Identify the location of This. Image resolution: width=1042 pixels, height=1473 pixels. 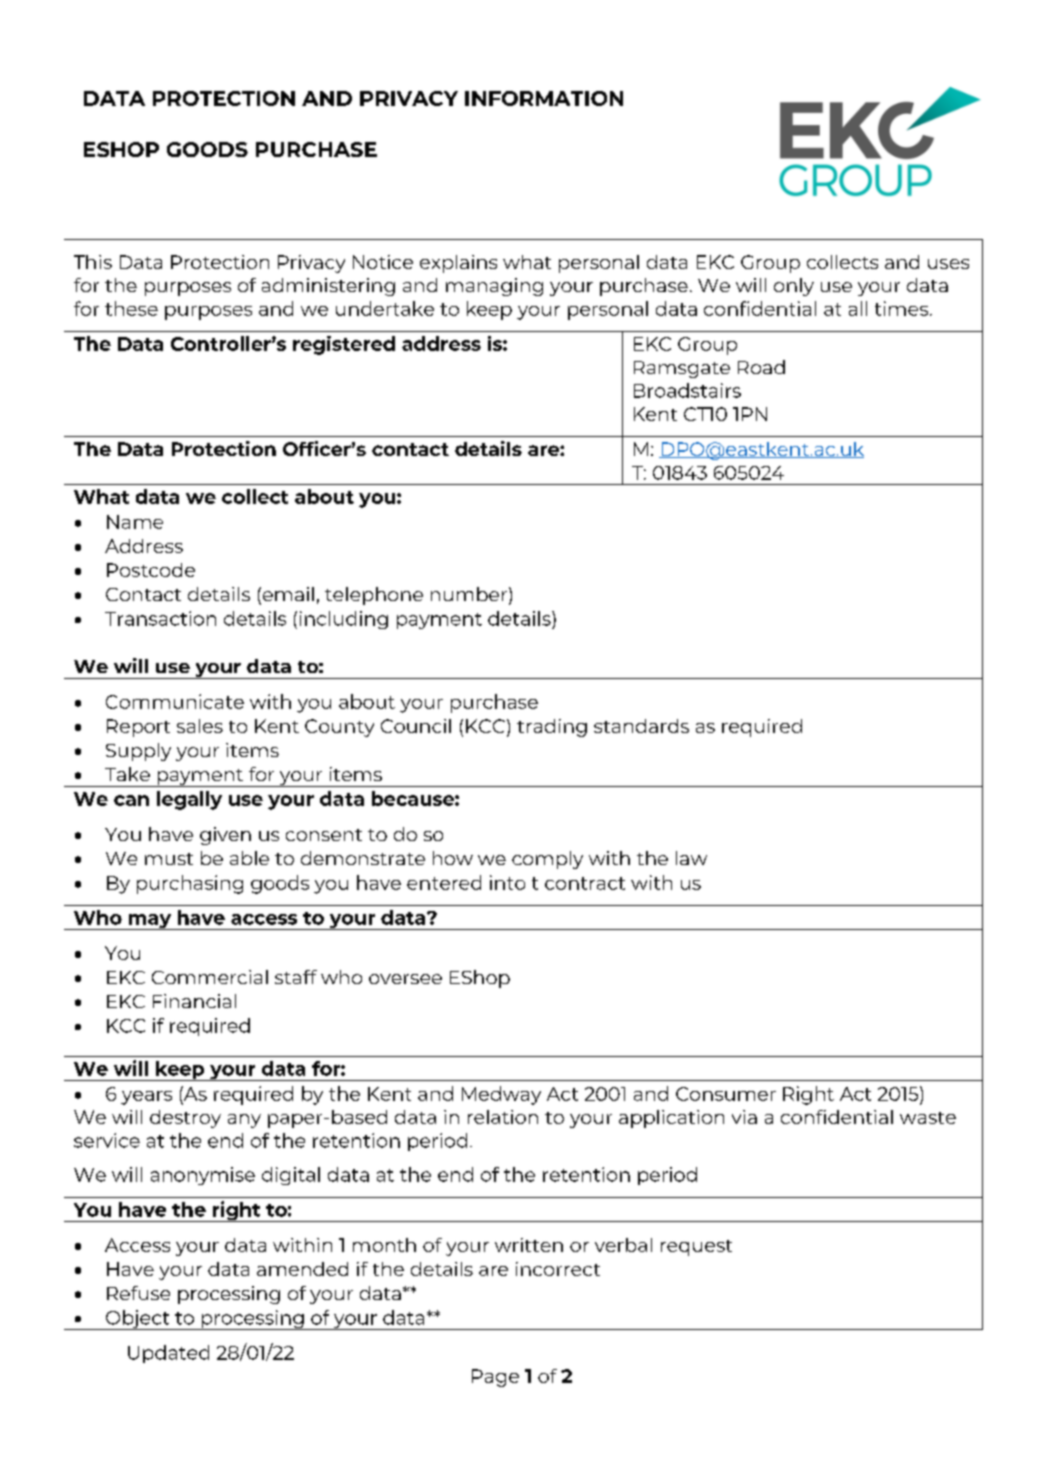
(93, 262).
